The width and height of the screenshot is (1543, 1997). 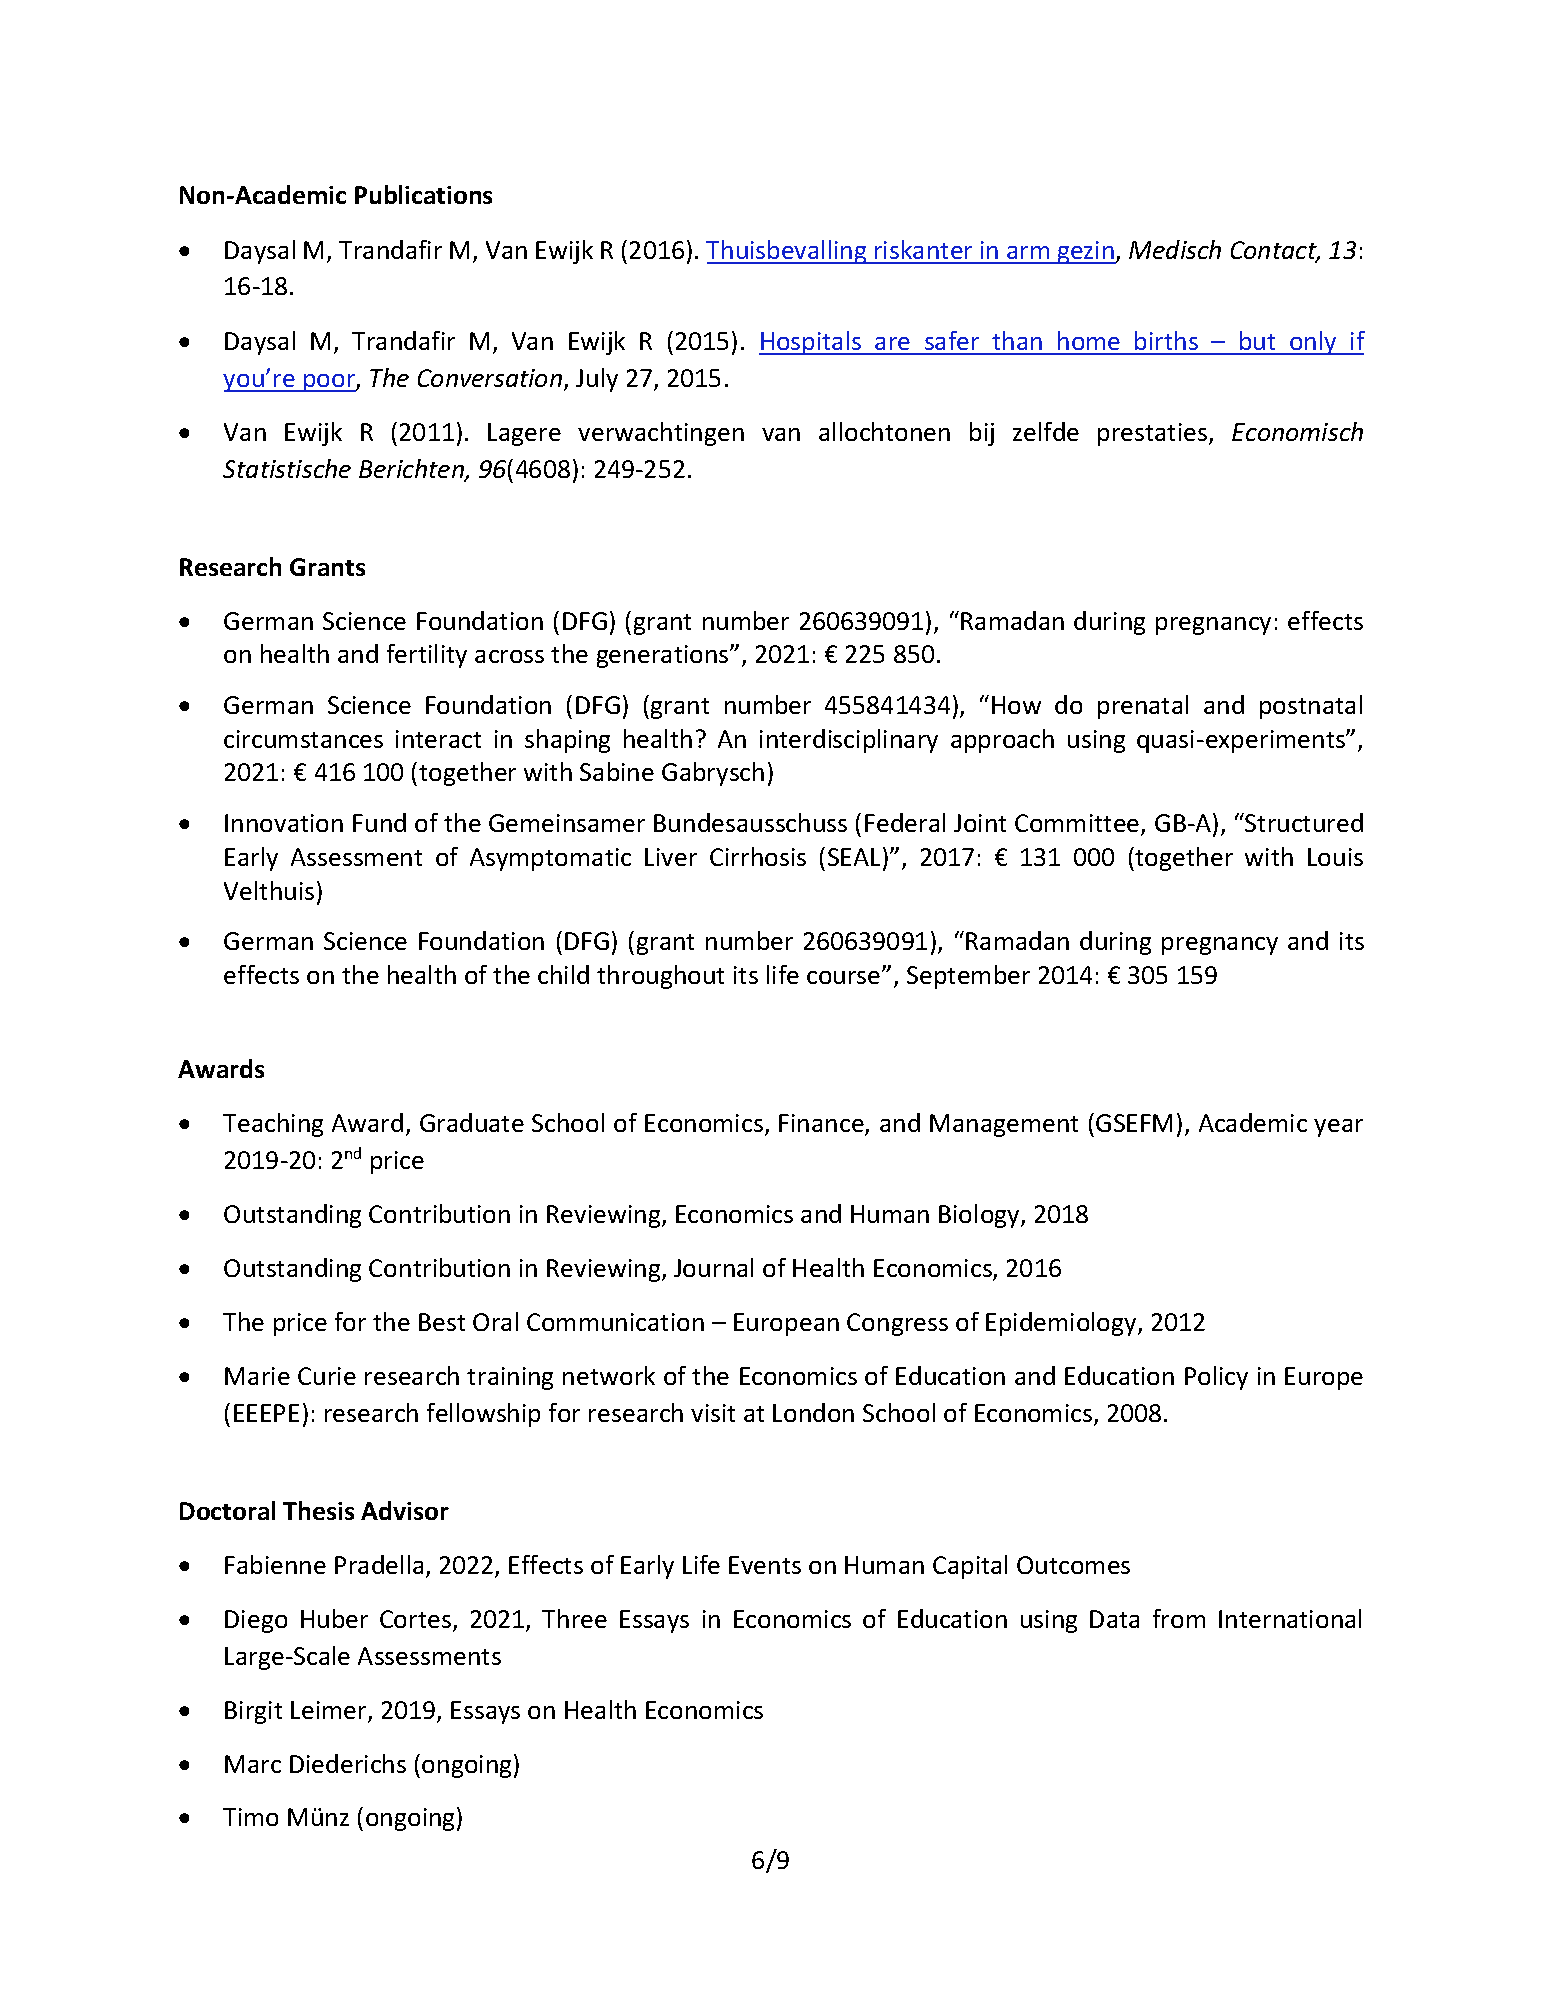 I want to click on only, so click(x=1313, y=343).
